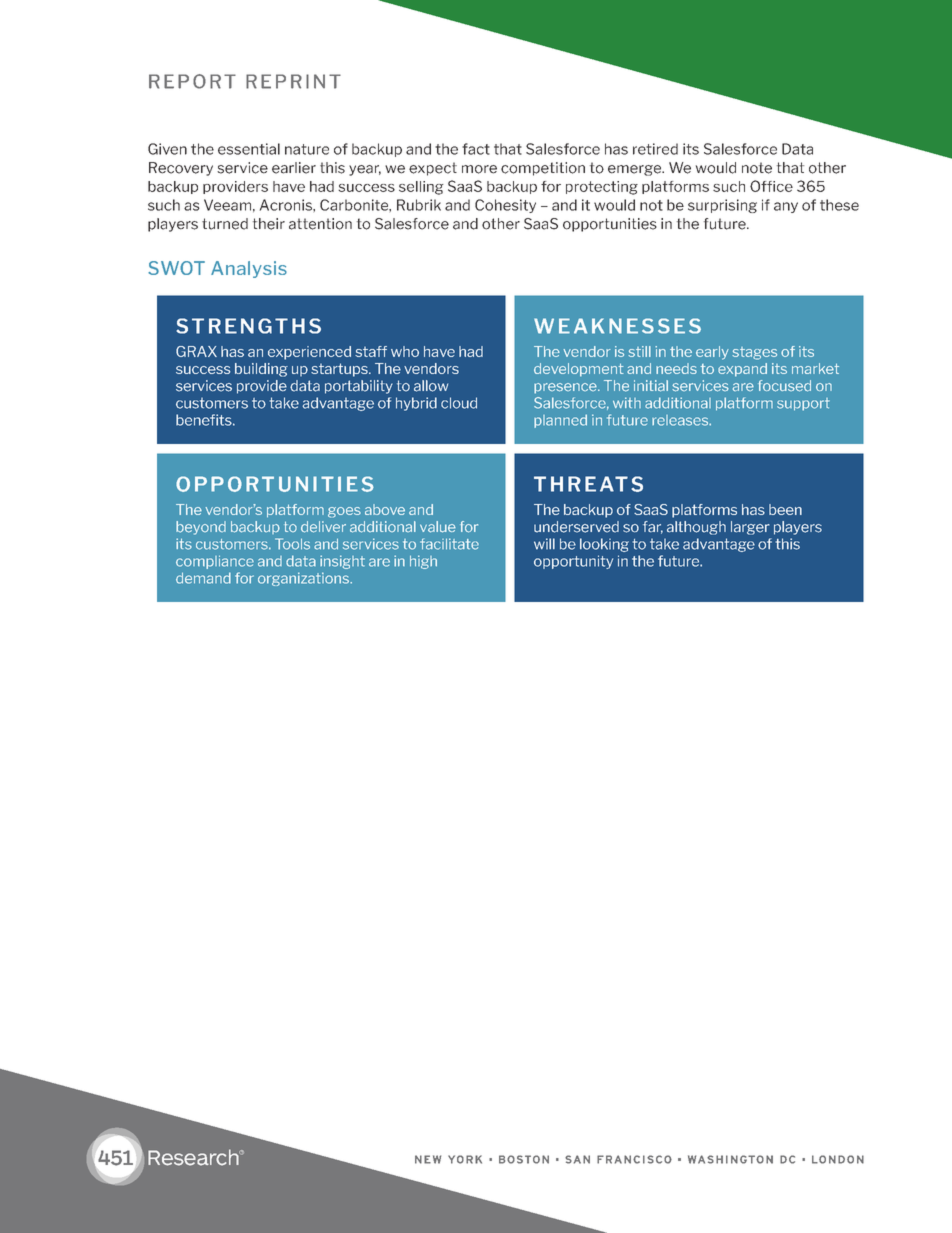  What do you see at coordinates (655, 149) in the document?
I see `retired` at bounding box center [655, 149].
